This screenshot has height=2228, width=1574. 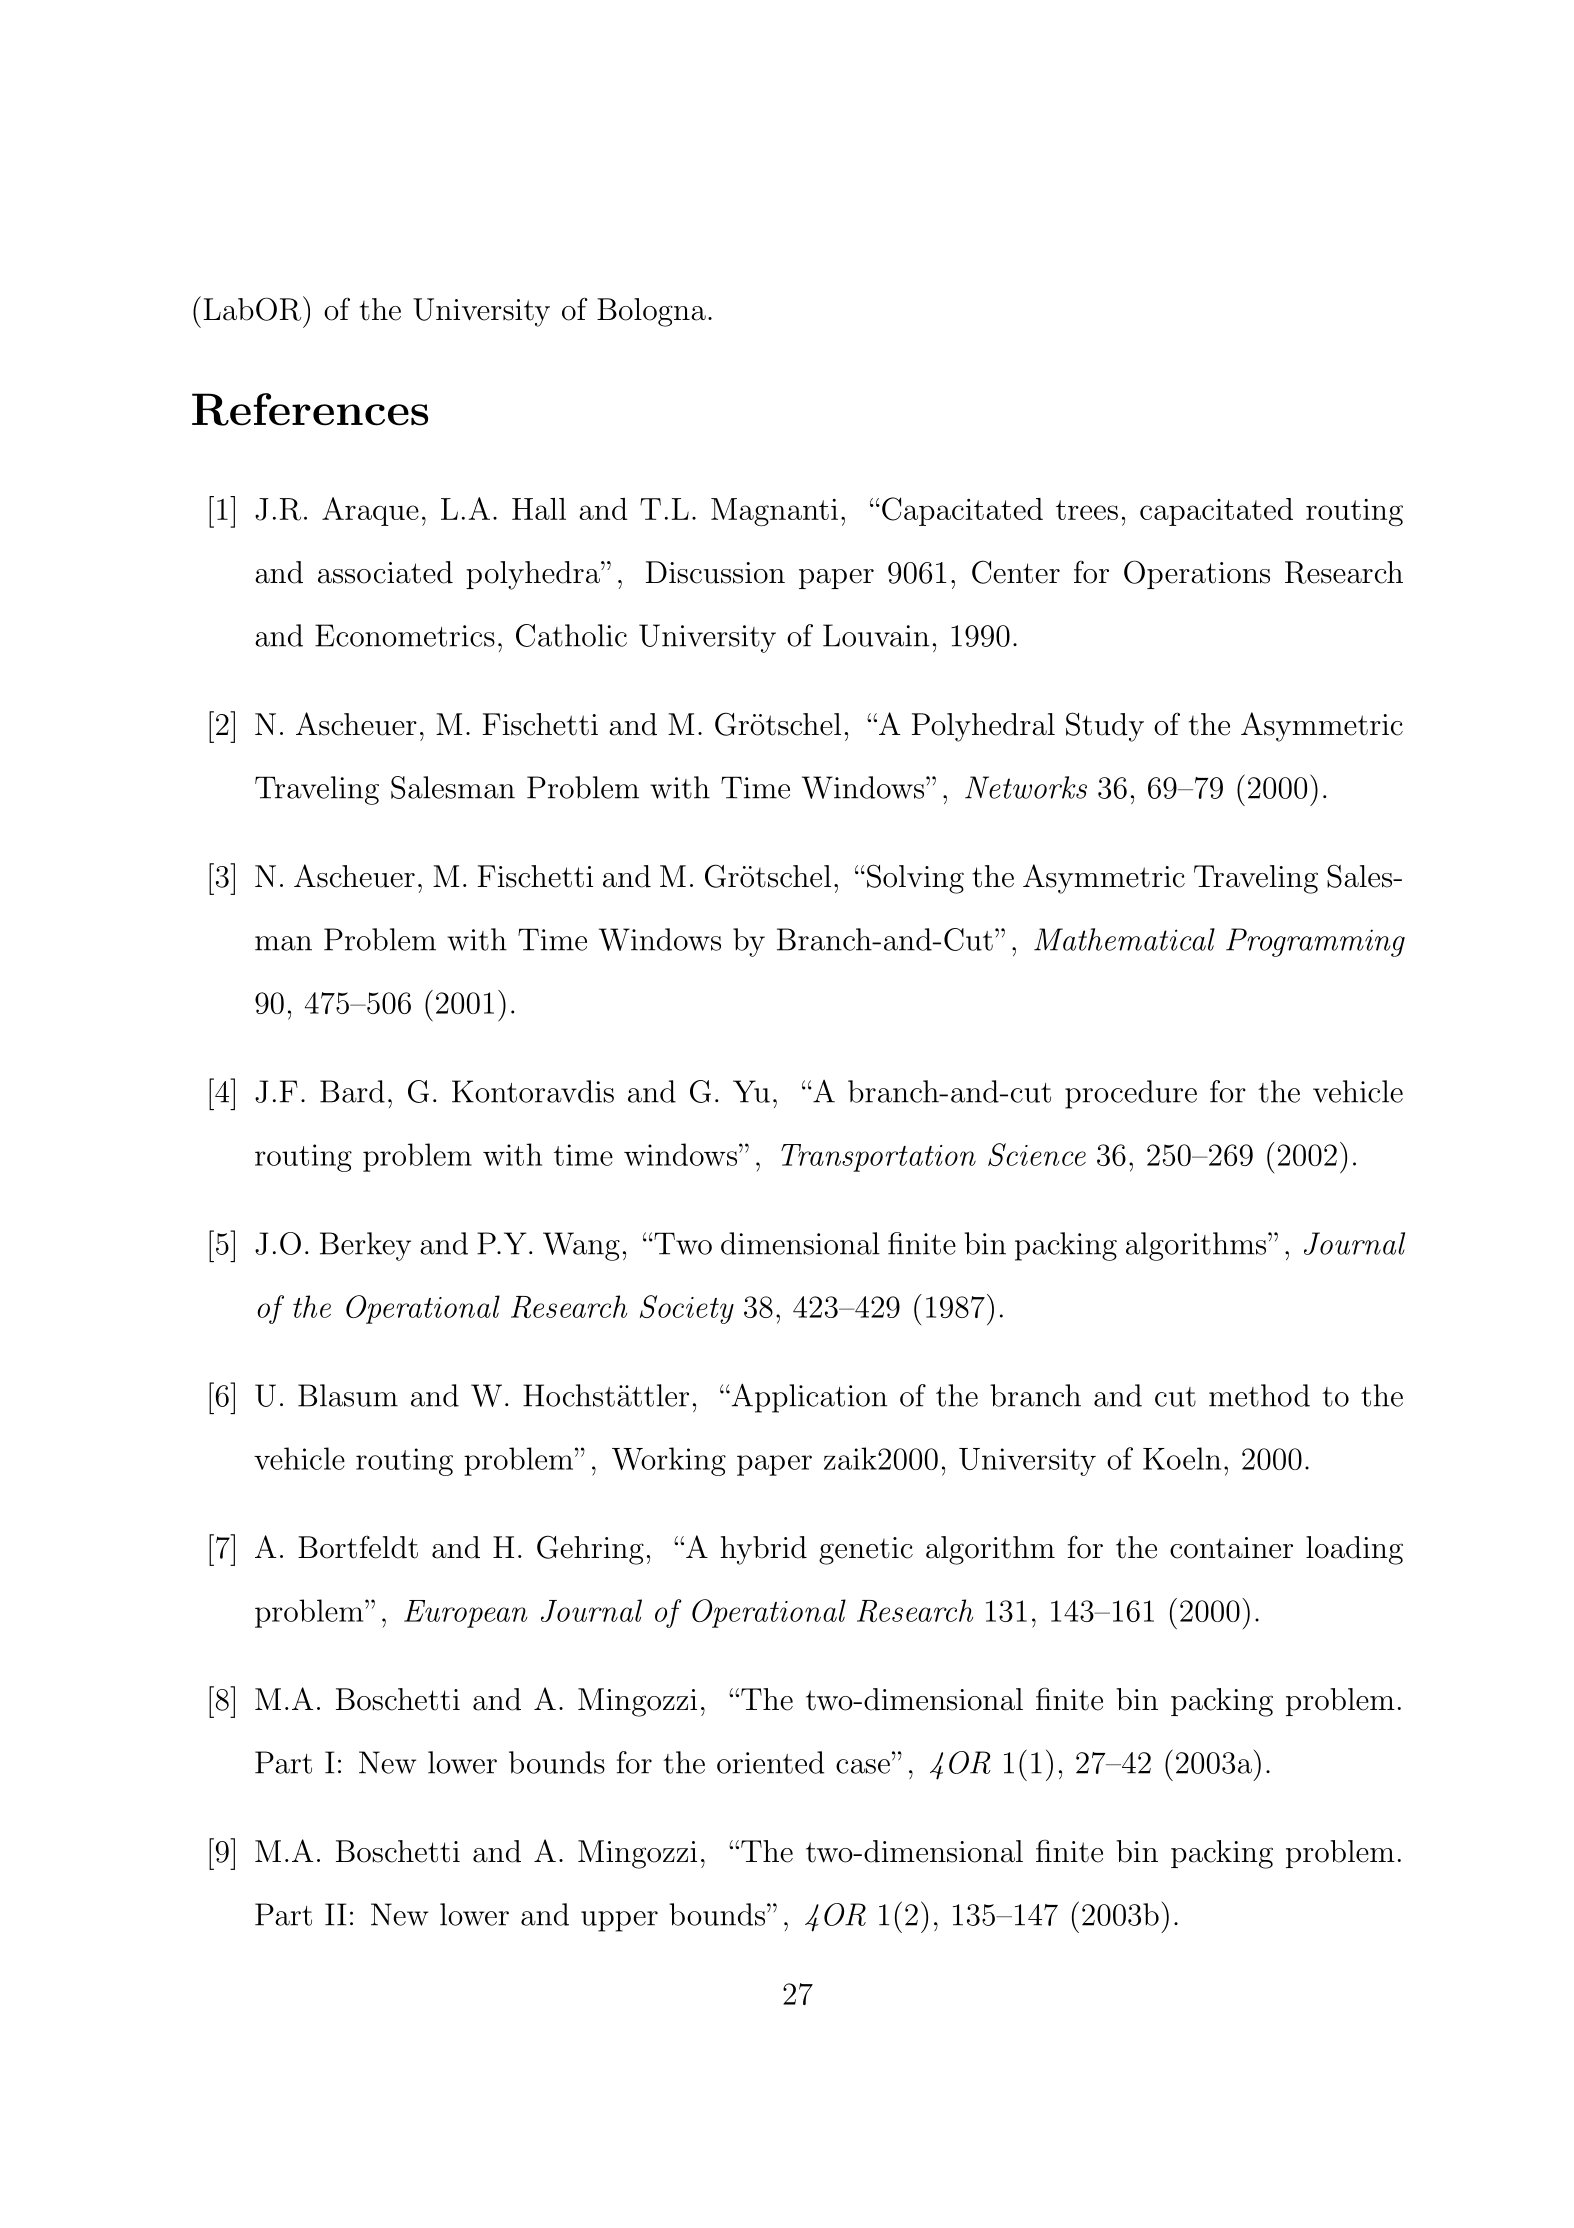 What do you see at coordinates (619, 1921) in the screenshot?
I see `upper` at bounding box center [619, 1921].
